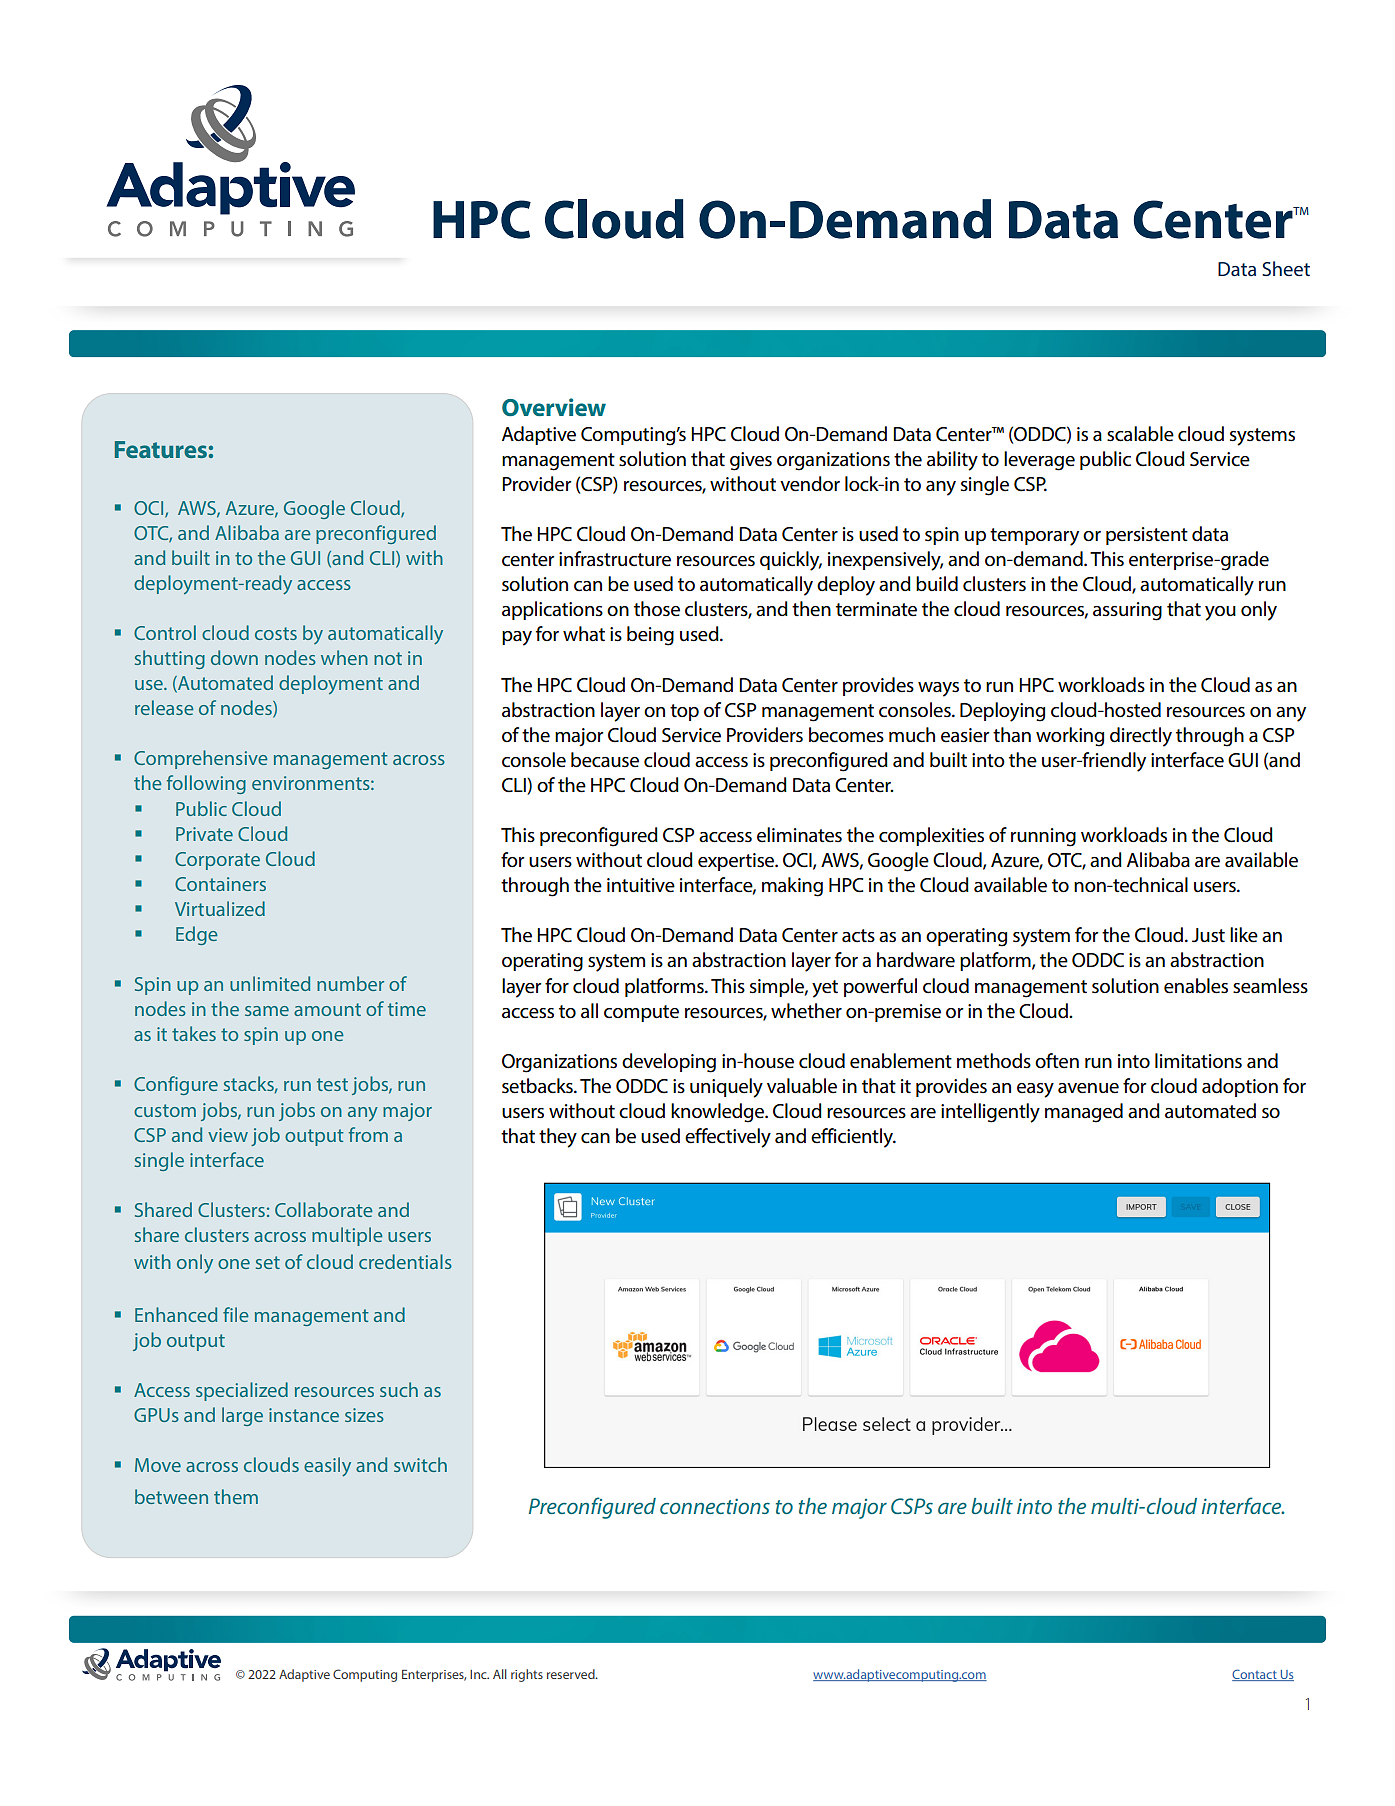  Describe the element at coordinates (751, 461) in the screenshot. I see `gives` at that location.
